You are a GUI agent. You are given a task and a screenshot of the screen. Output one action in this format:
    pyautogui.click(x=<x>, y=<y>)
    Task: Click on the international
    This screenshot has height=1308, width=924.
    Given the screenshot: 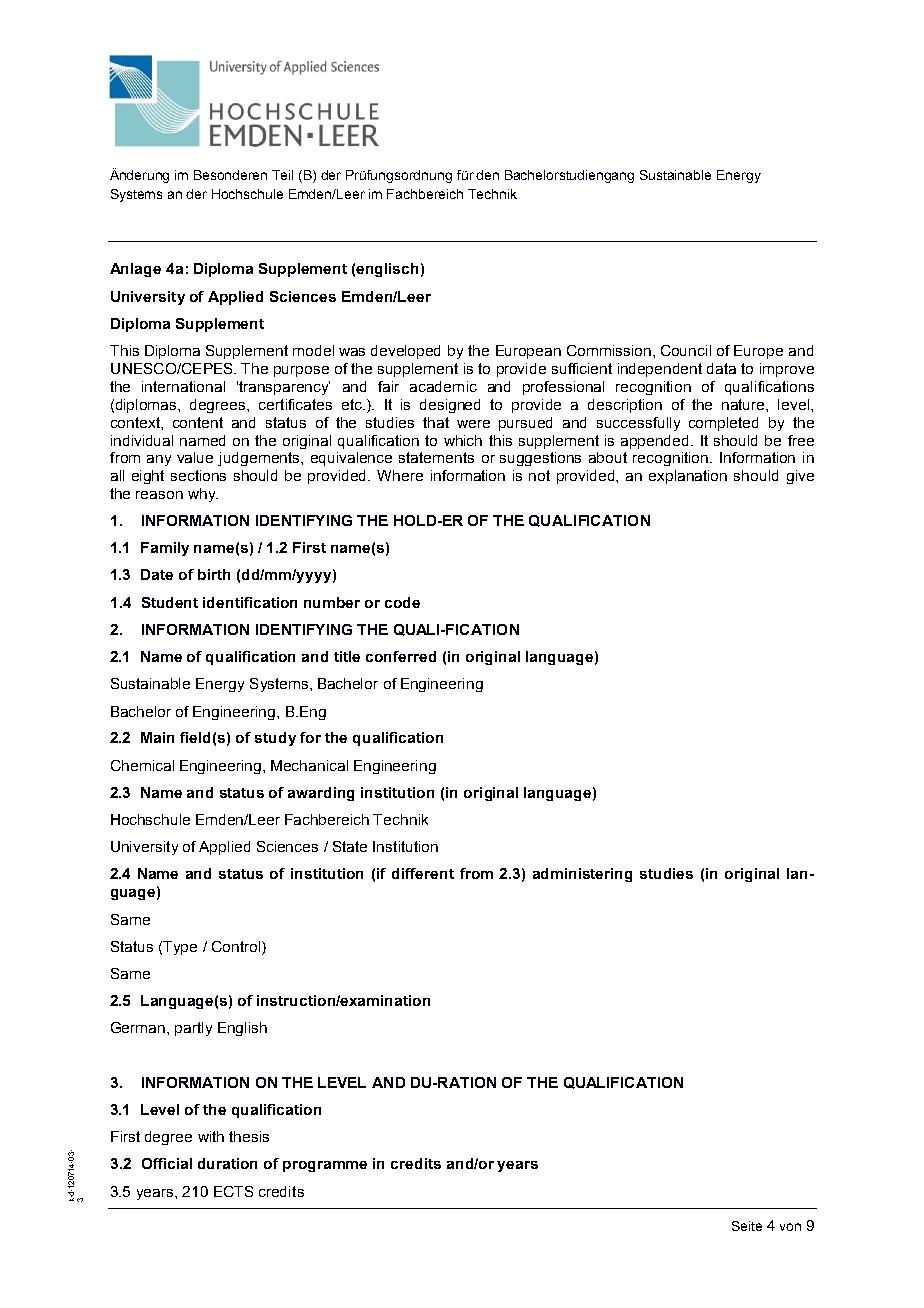 What is the action you would take?
    pyautogui.click(x=183, y=386)
